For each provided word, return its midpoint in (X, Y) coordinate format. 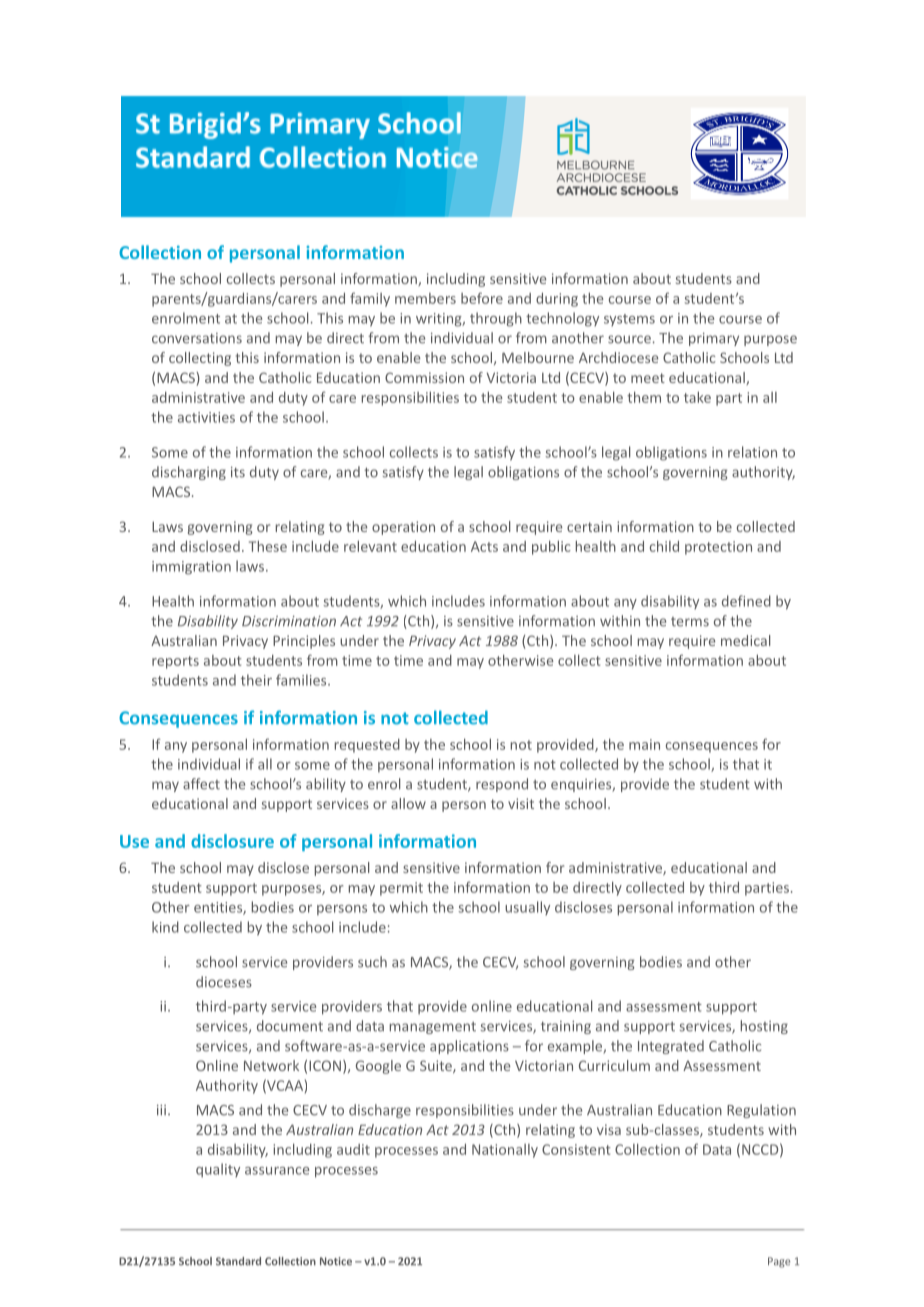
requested (367, 746)
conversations (197, 338)
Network (271, 1065)
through (496, 319)
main (644, 744)
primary (714, 339)
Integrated (671, 1047)
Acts (484, 546)
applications (469, 1047)
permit (401, 889)
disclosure (232, 841)
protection (718, 548)
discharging (189, 473)
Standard (238, 1261)
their (256, 680)
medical (745, 640)
